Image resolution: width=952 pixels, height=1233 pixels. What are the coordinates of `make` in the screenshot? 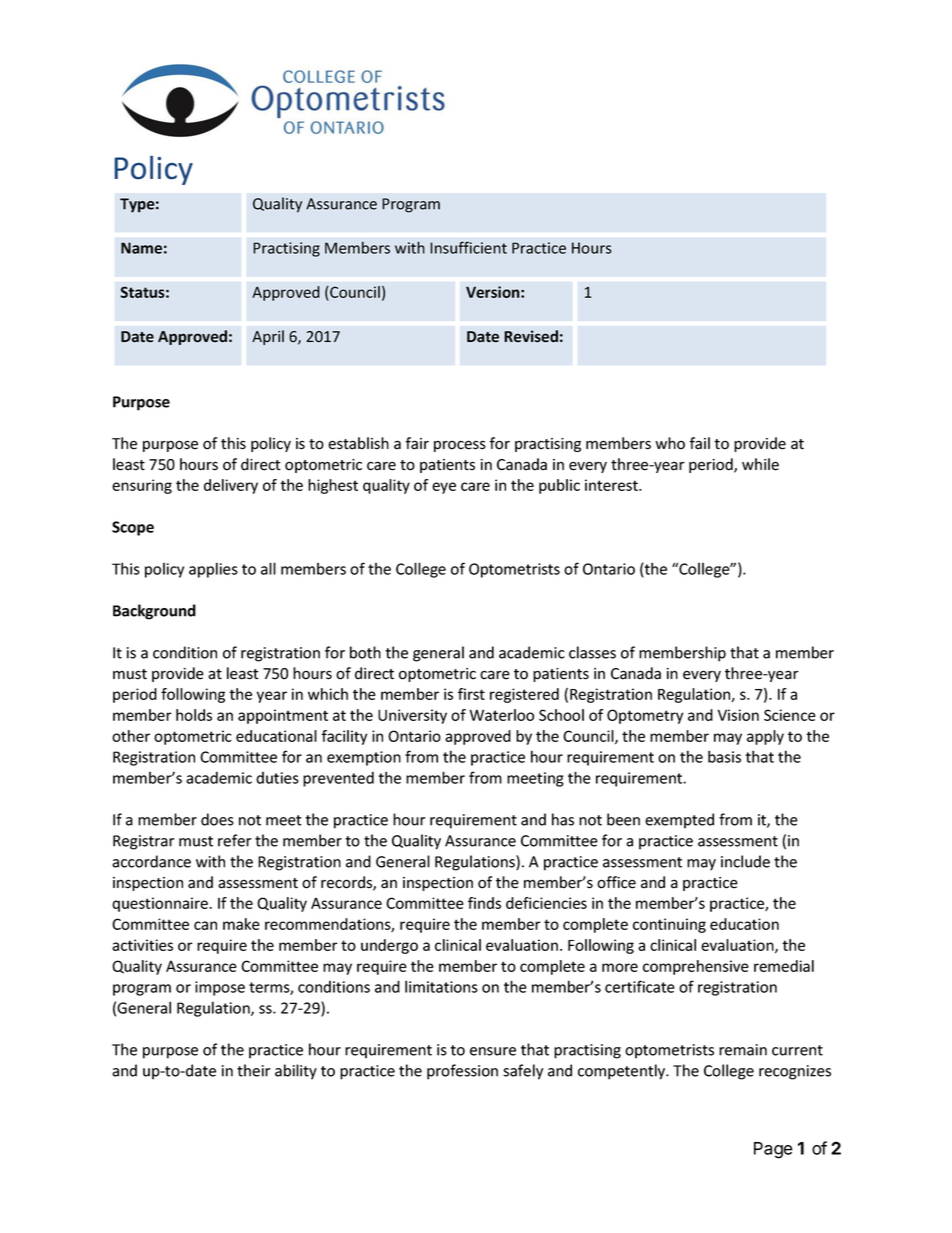 It's located at (241, 924).
